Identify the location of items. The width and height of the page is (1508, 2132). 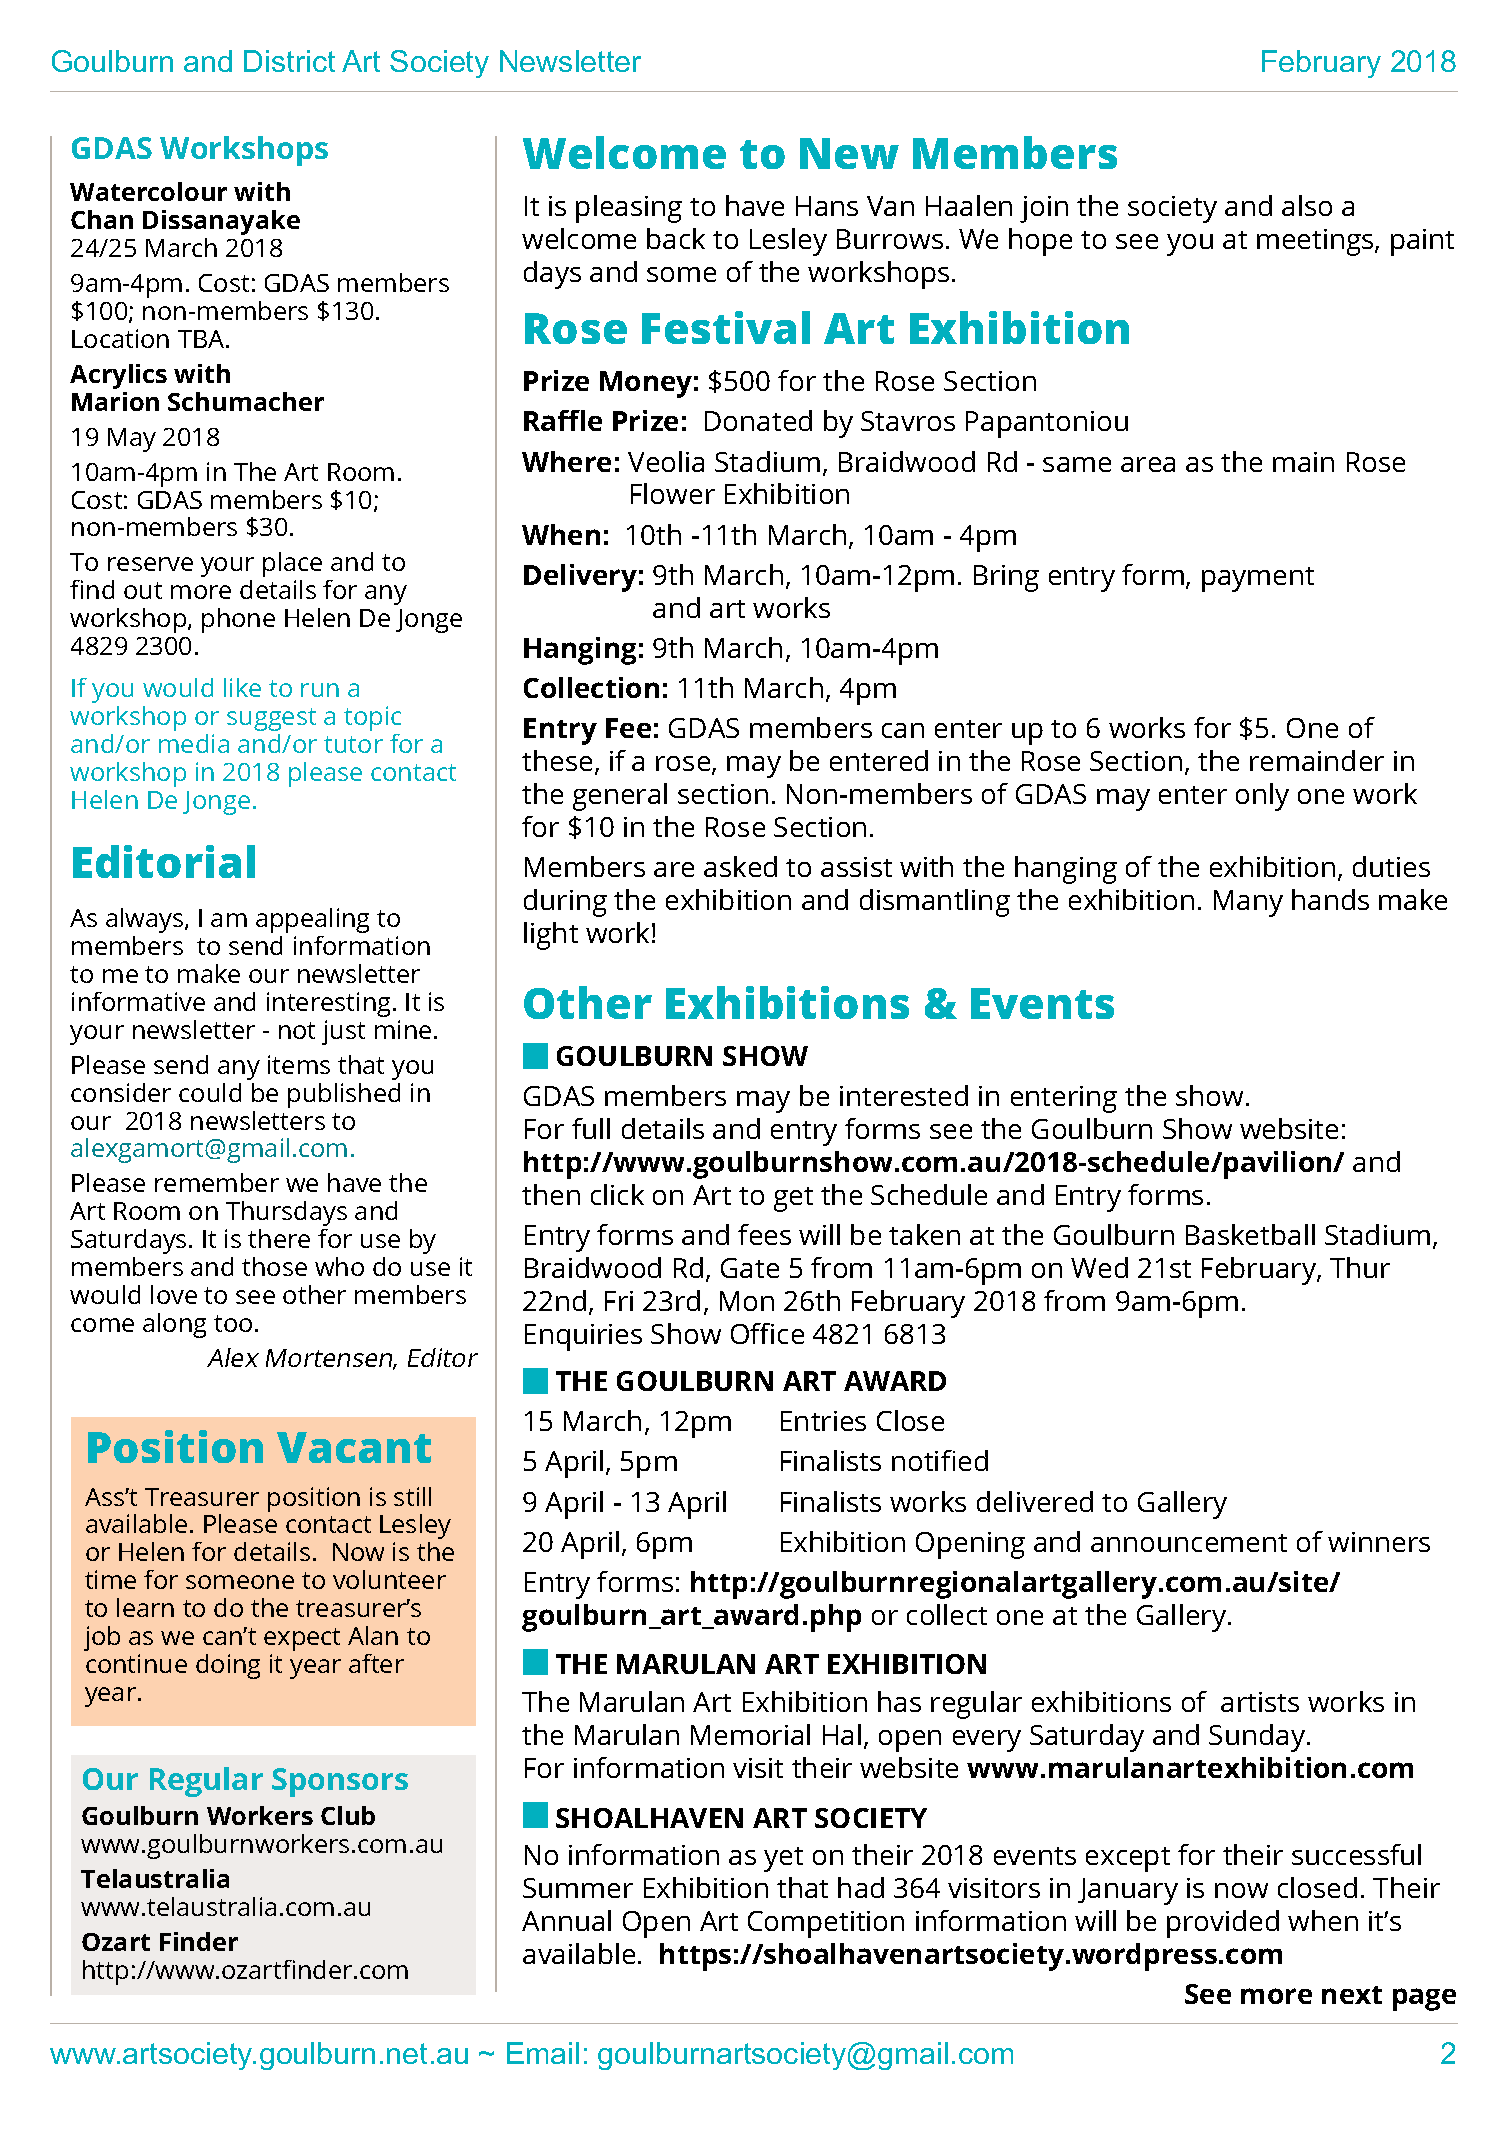
(299, 1064).
